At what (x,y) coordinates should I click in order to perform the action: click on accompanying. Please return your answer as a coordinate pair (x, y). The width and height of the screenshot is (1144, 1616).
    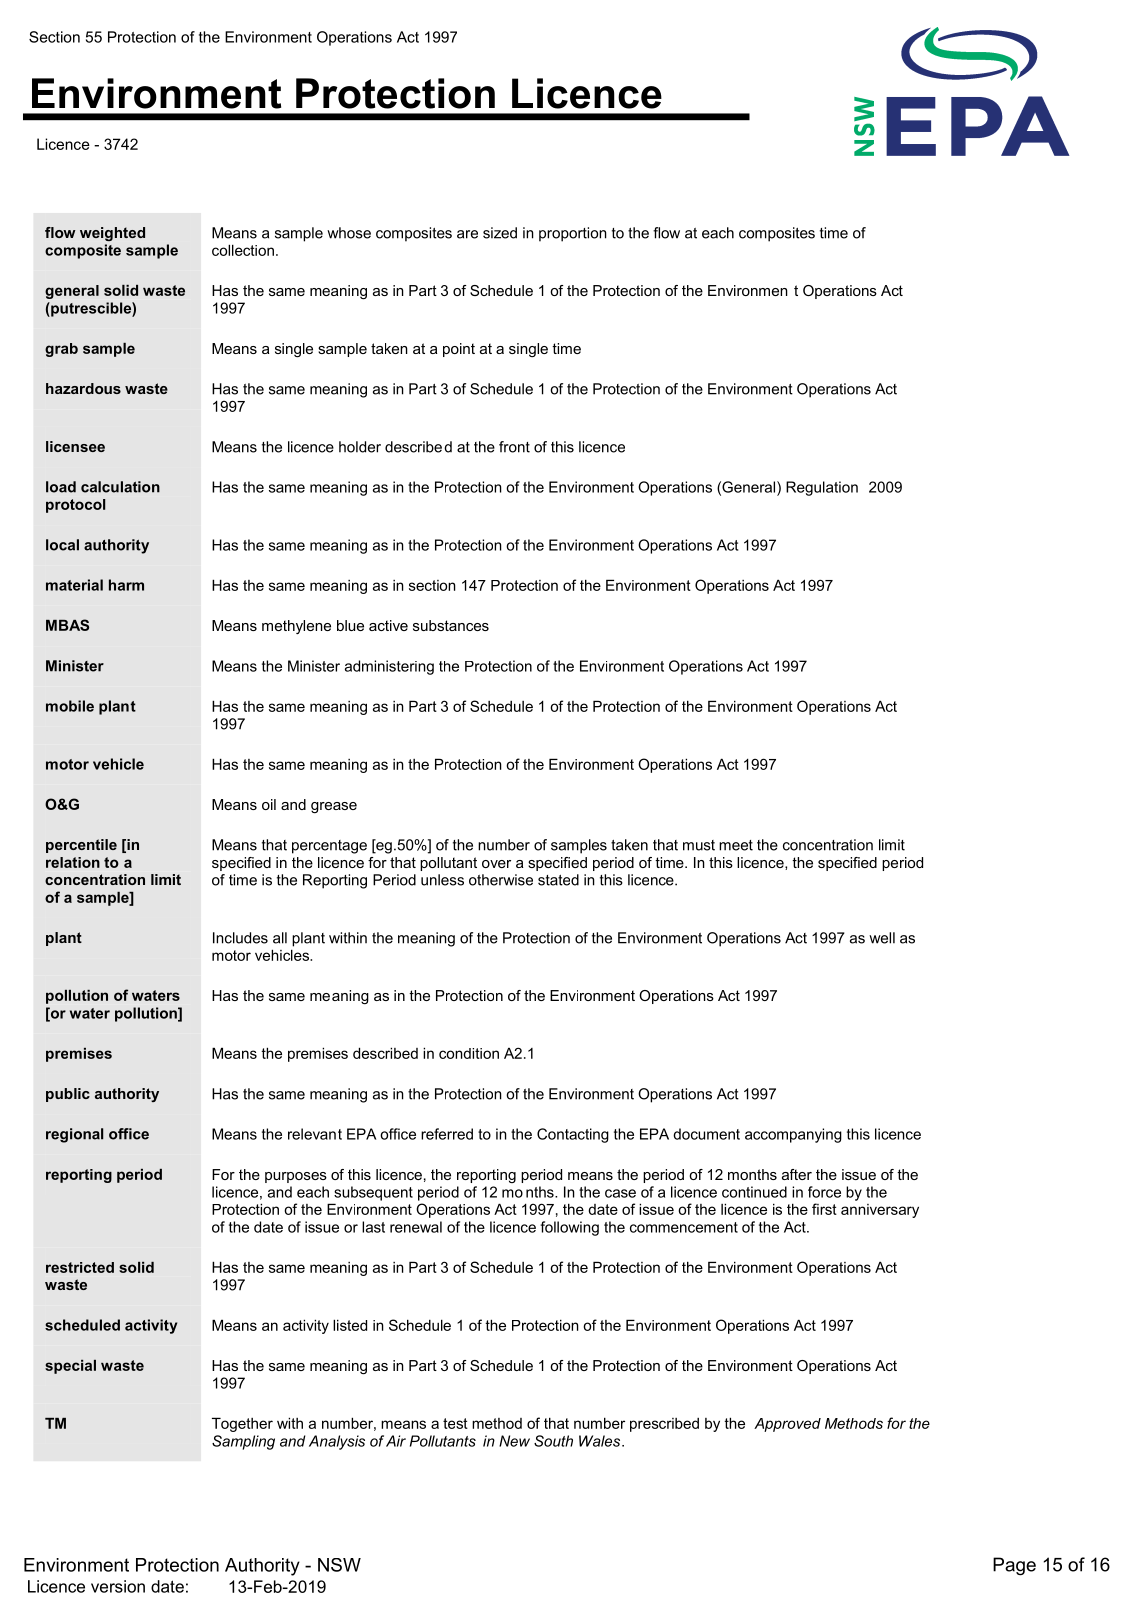
    Looking at the image, I should click on (793, 1135).
